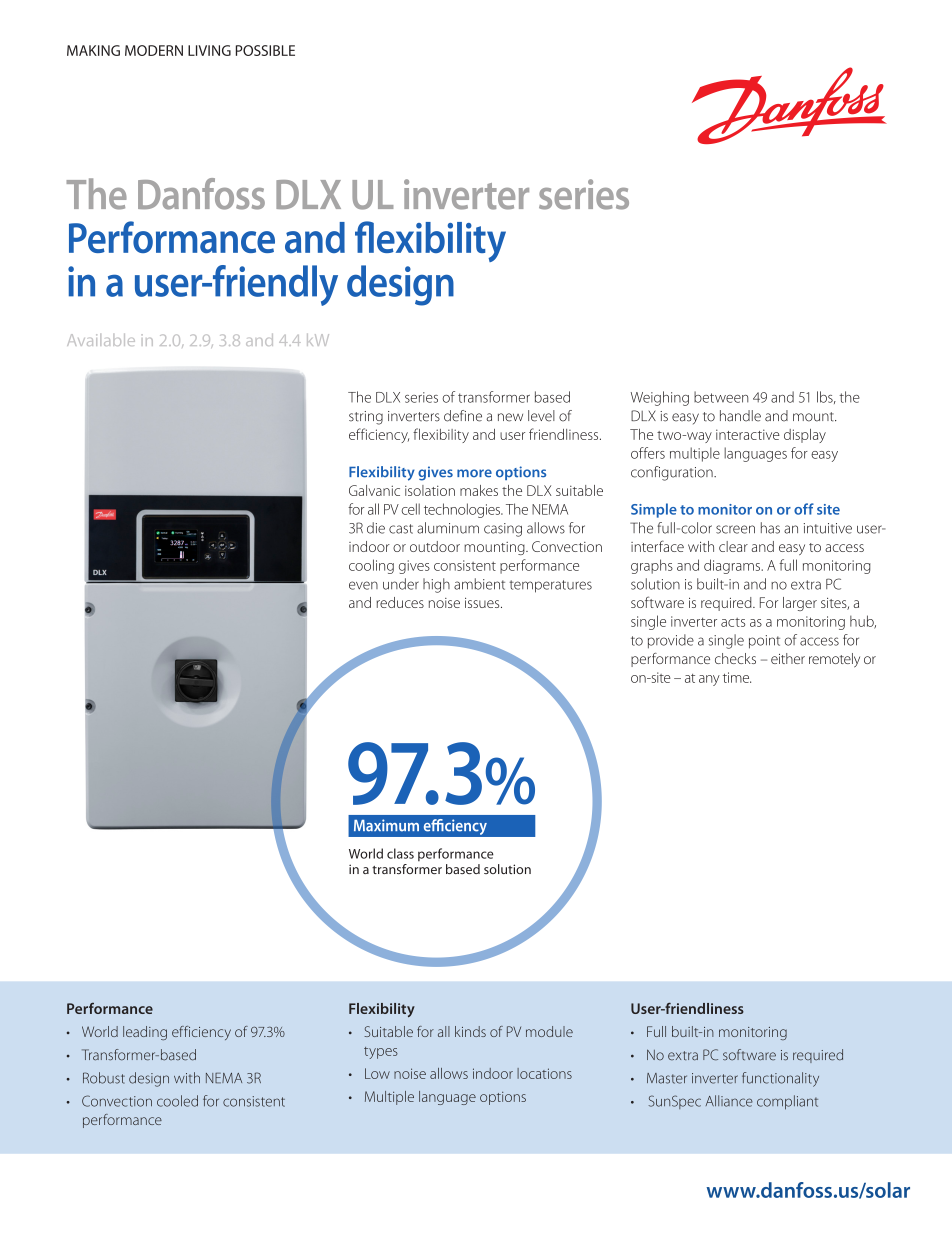  What do you see at coordinates (733, 566) in the screenshot?
I see `diagrams` at bounding box center [733, 566].
